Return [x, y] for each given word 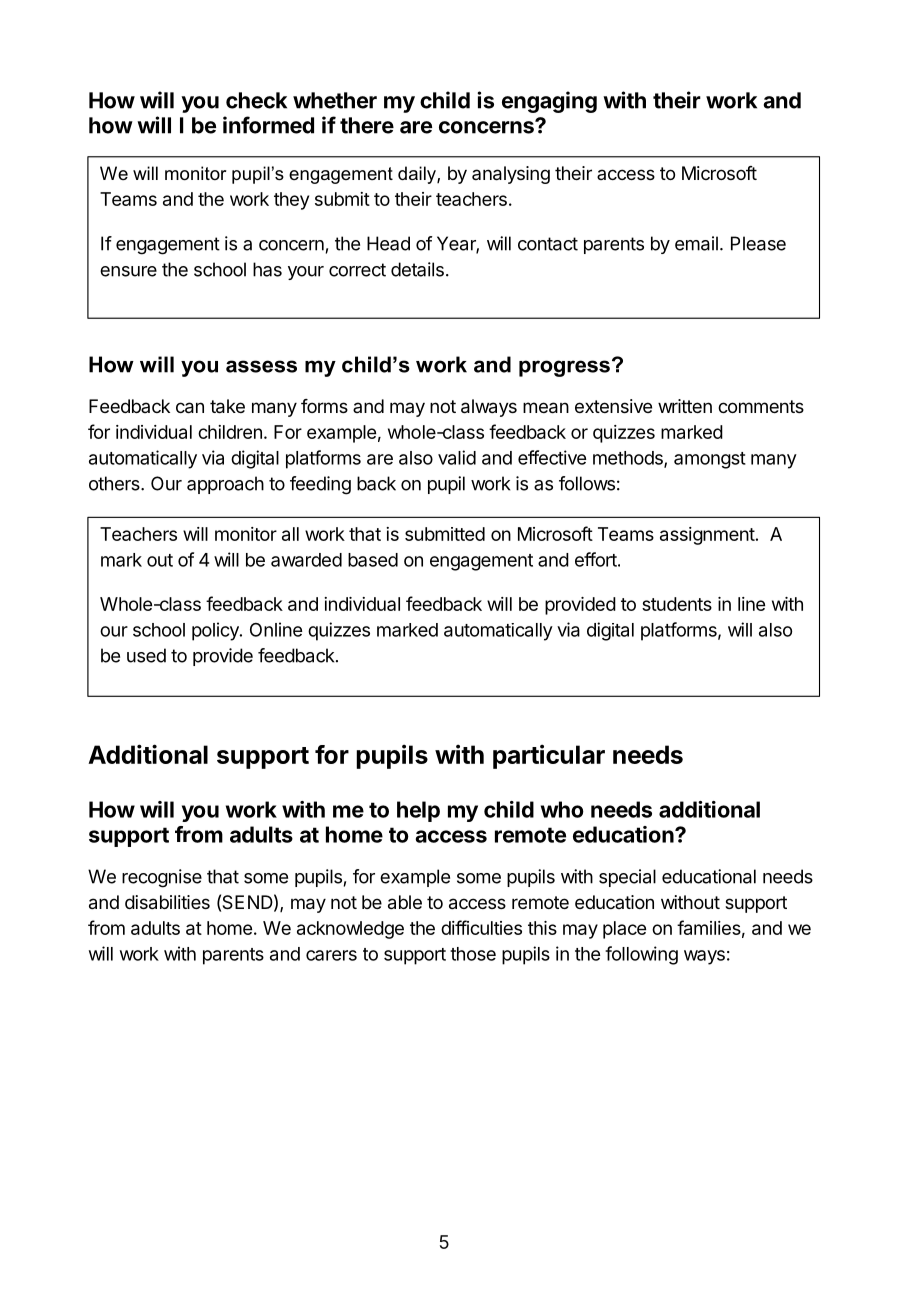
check [256, 100]
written [685, 406]
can [190, 408]
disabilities [167, 902]
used [146, 655]
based [373, 560]
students [677, 604]
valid [457, 457]
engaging [549, 102]
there [367, 125]
